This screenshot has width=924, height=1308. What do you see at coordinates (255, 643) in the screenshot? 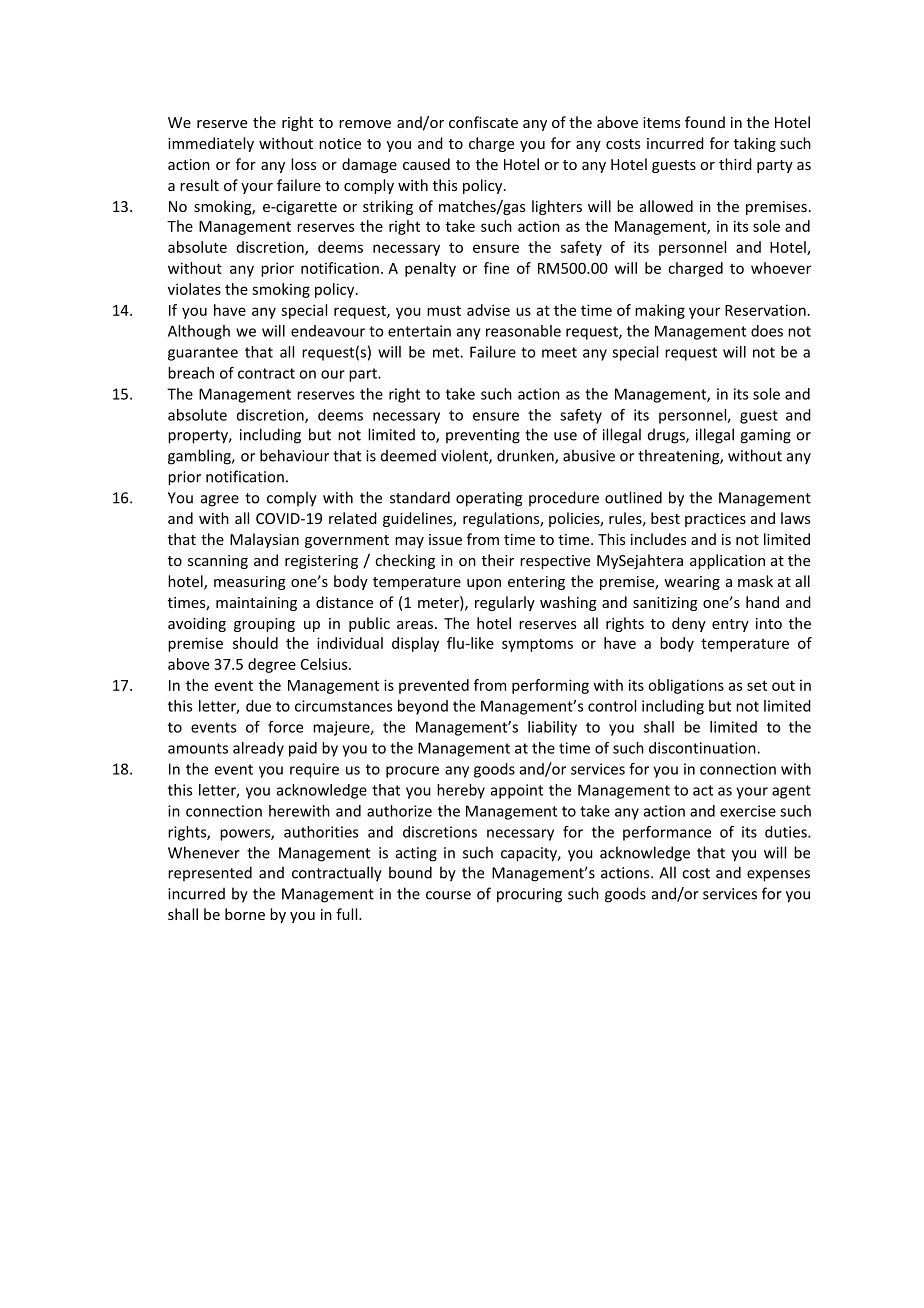
I see `should` at bounding box center [255, 643].
